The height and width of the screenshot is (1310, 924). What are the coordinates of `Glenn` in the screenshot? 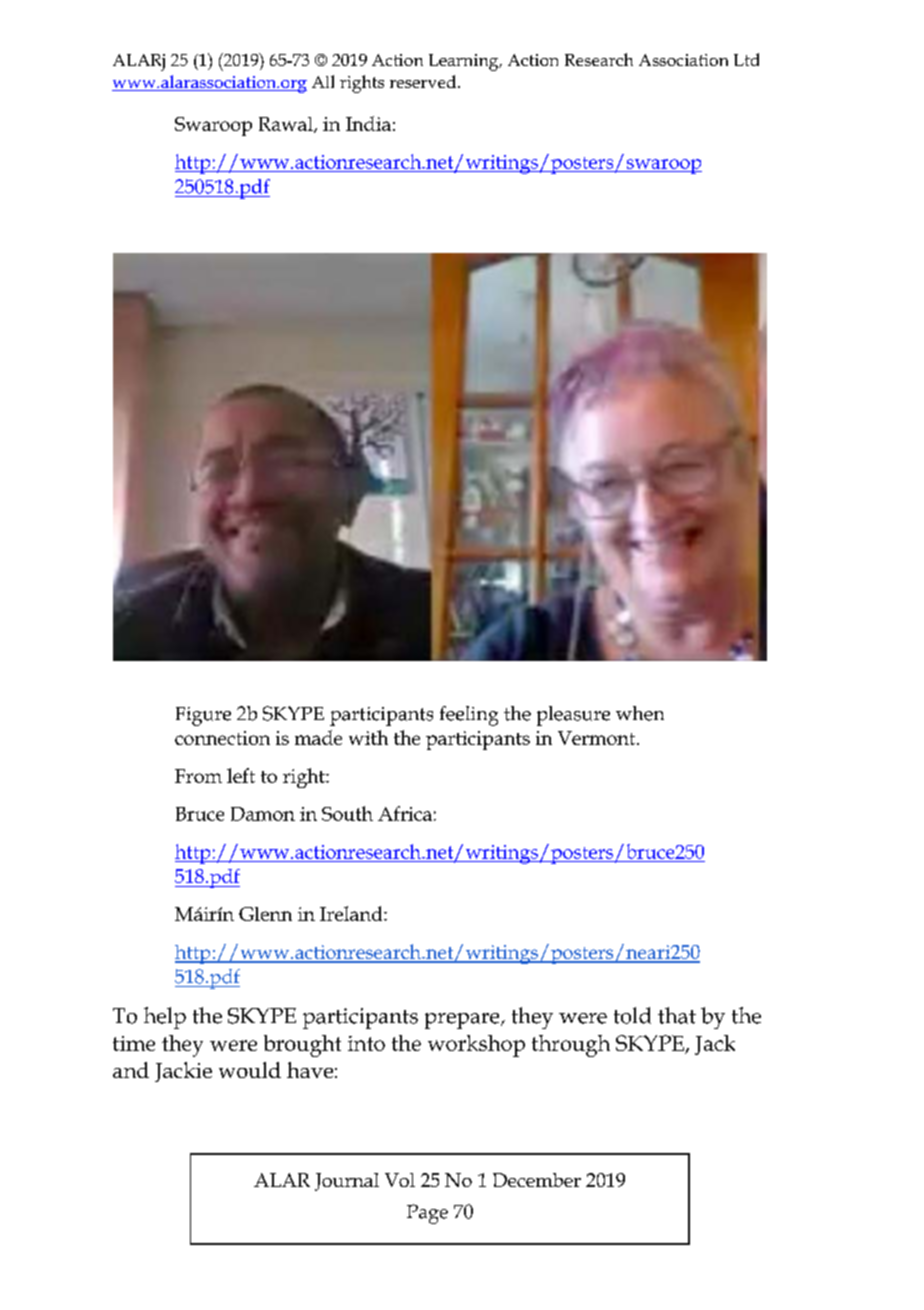 It's located at (265, 914).
